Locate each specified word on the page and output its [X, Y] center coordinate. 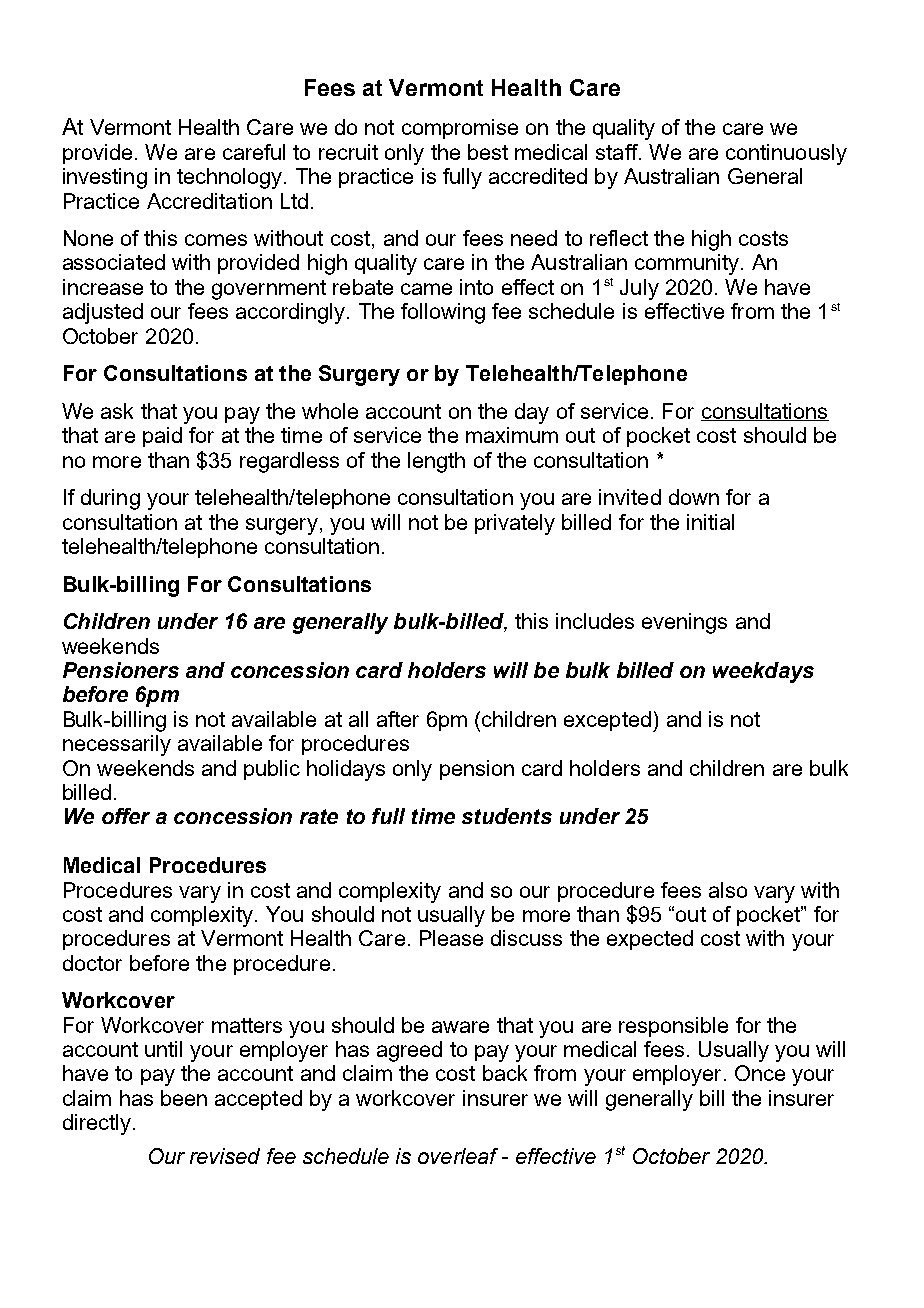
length [436, 462]
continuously [786, 154]
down [694, 497]
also [728, 890]
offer [126, 816]
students [507, 816]
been [184, 1098]
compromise [460, 129]
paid [162, 437]
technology [231, 178]
